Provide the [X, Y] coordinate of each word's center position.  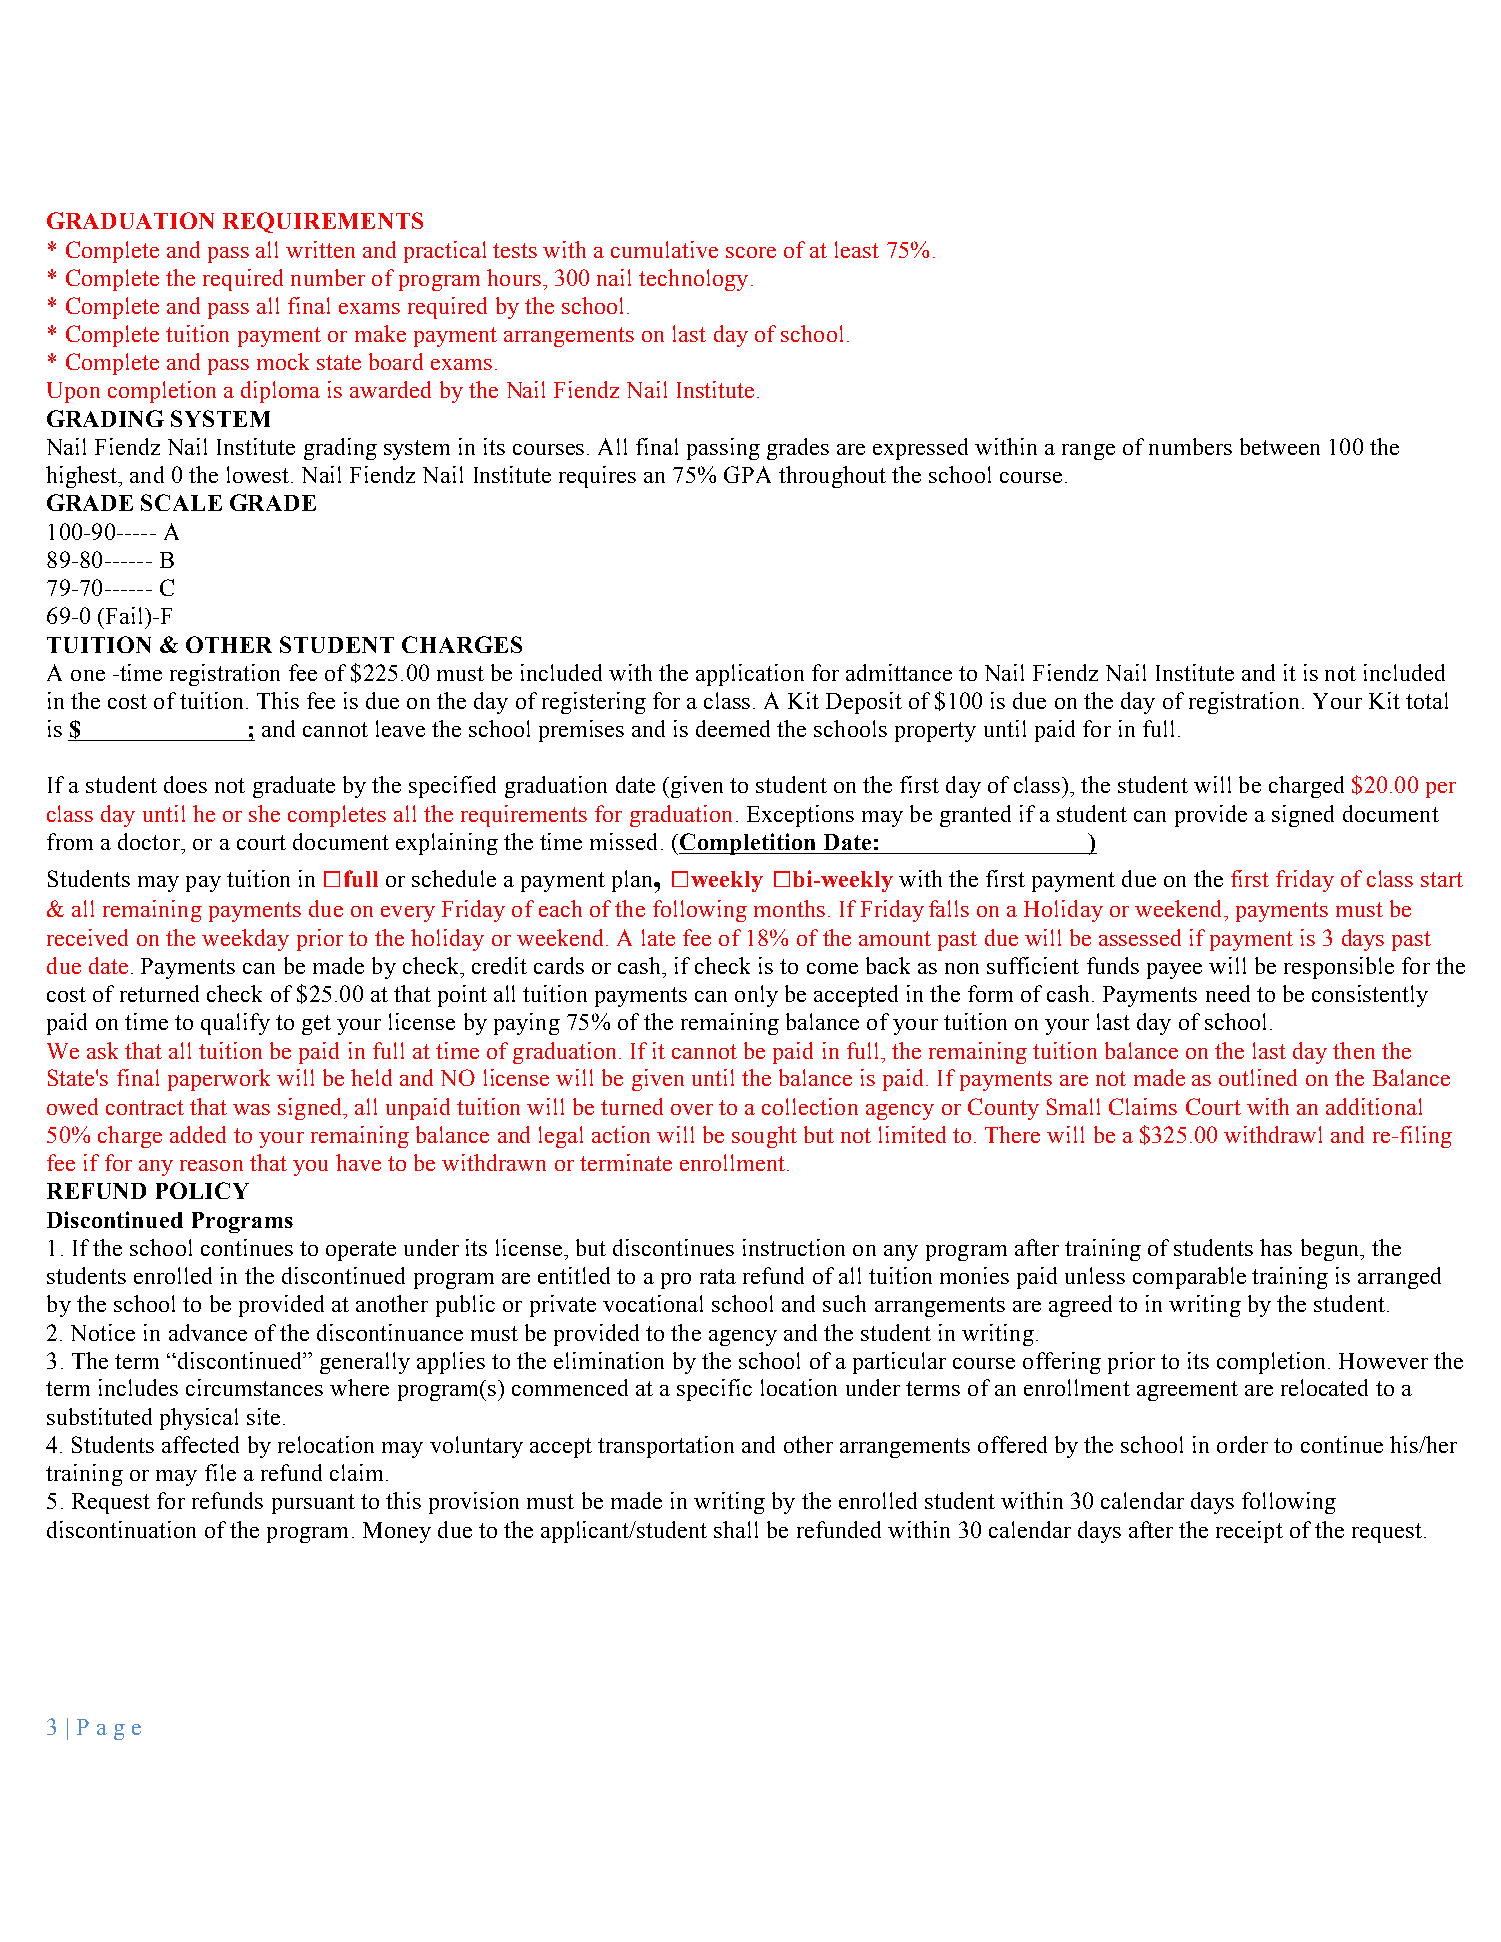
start [1442, 879]
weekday [245, 940]
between [1280, 446]
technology [693, 280]
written [320, 249]
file [220, 1472]
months [789, 908]
